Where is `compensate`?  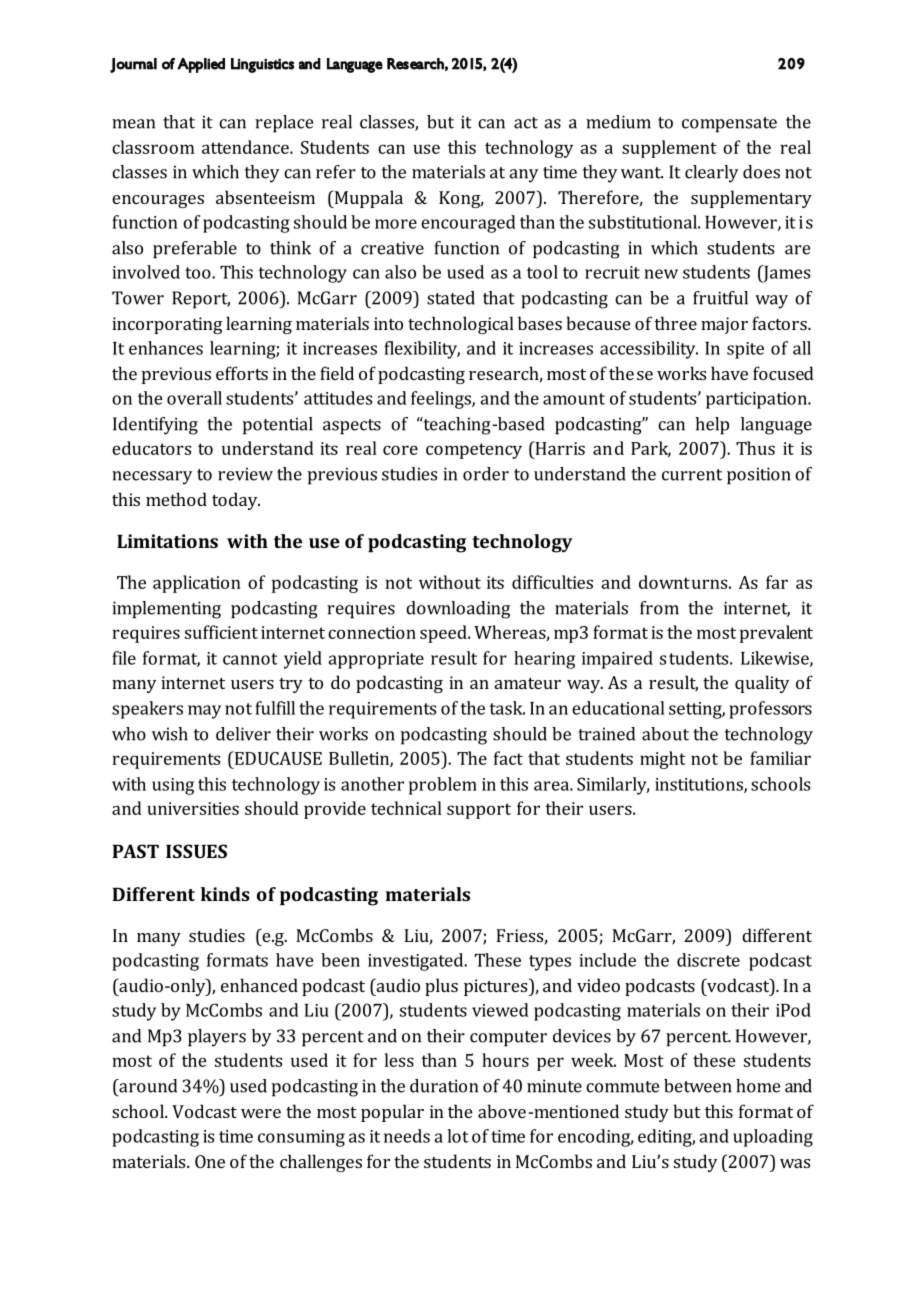
compensate is located at coordinates (729, 125).
